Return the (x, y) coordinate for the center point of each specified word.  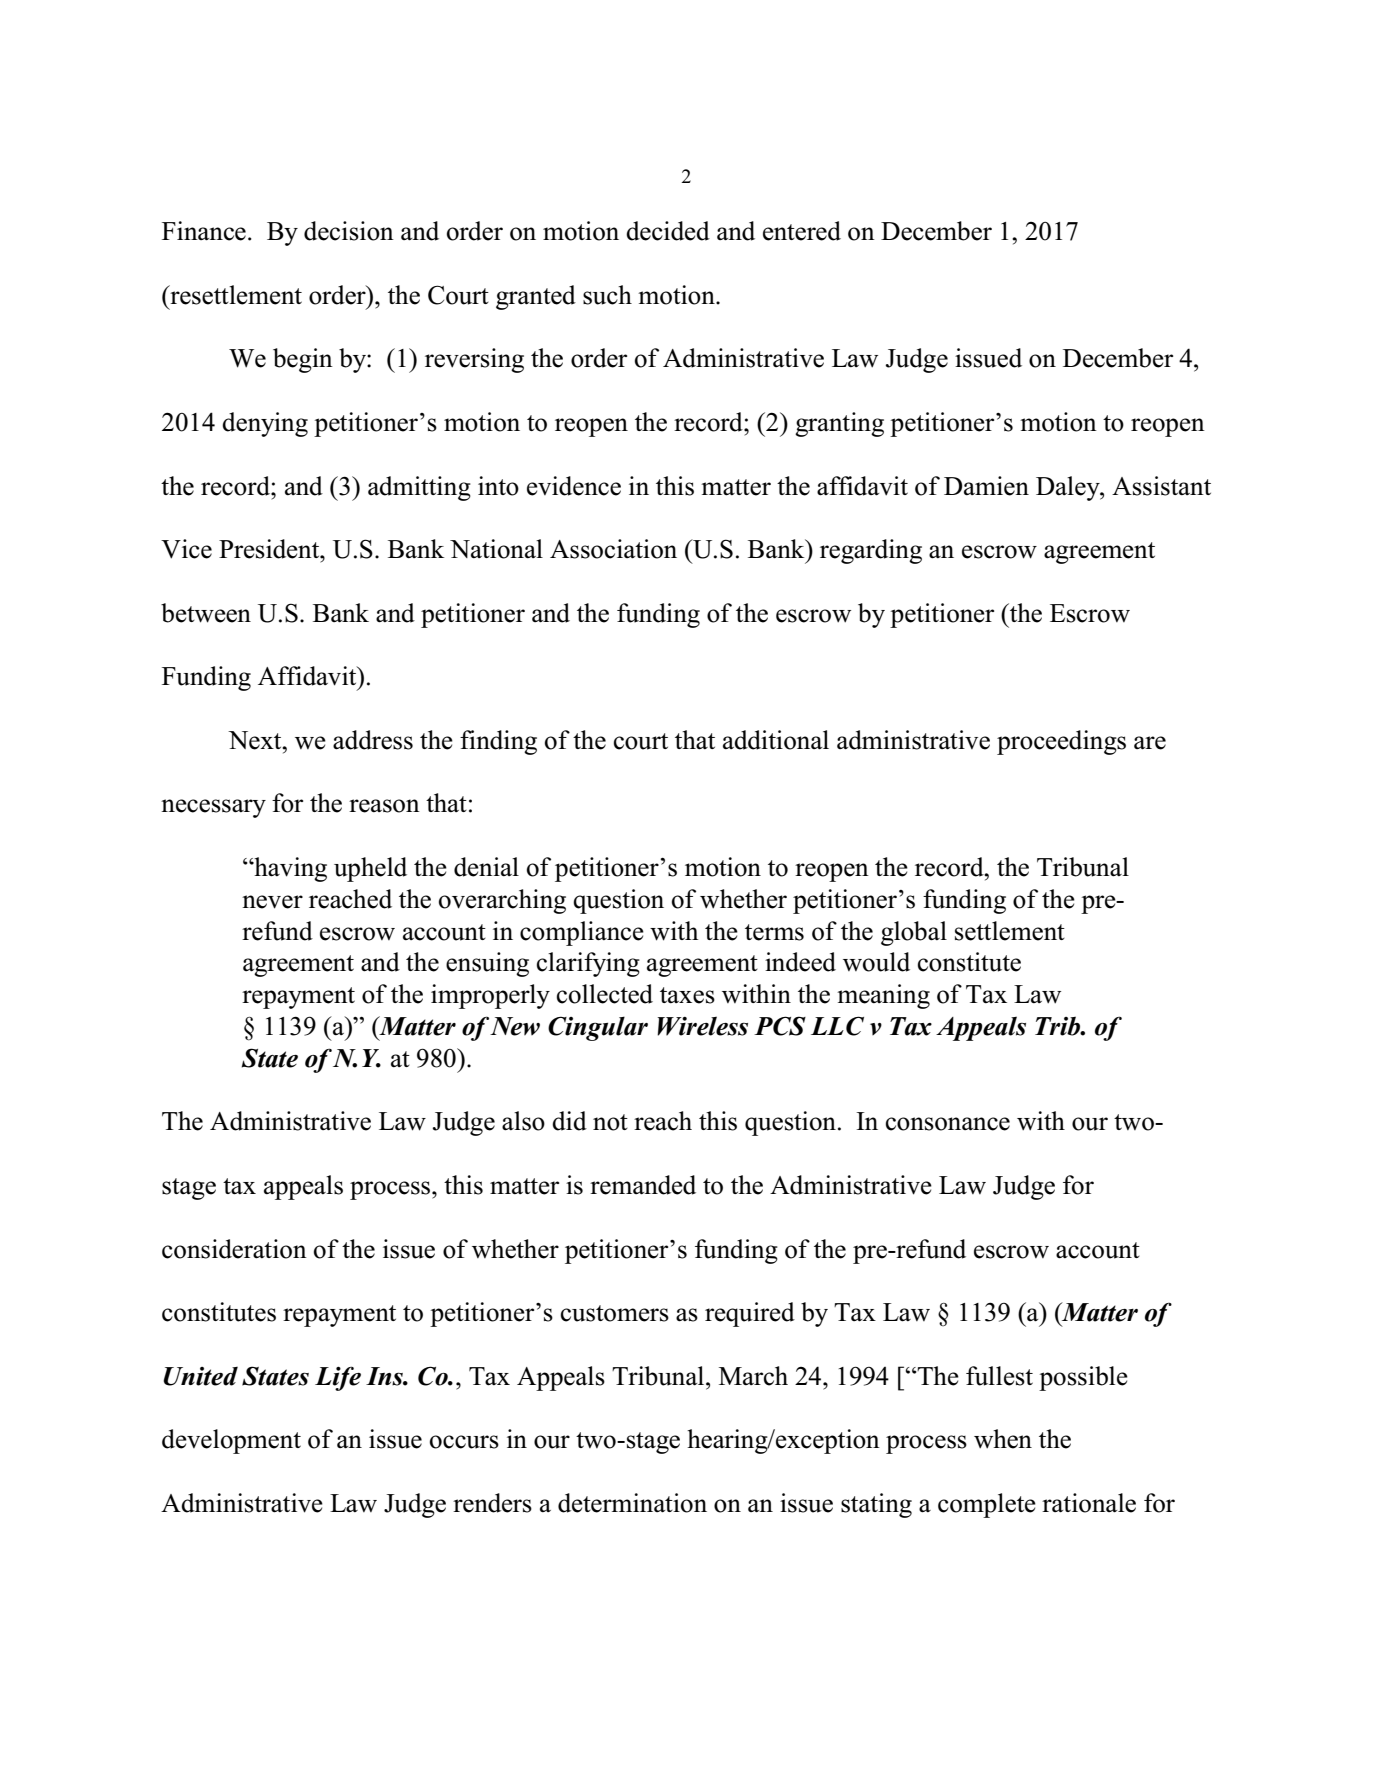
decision (349, 231)
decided (668, 231)
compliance (582, 933)
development (231, 1441)
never (272, 902)
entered (802, 231)
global (914, 933)
